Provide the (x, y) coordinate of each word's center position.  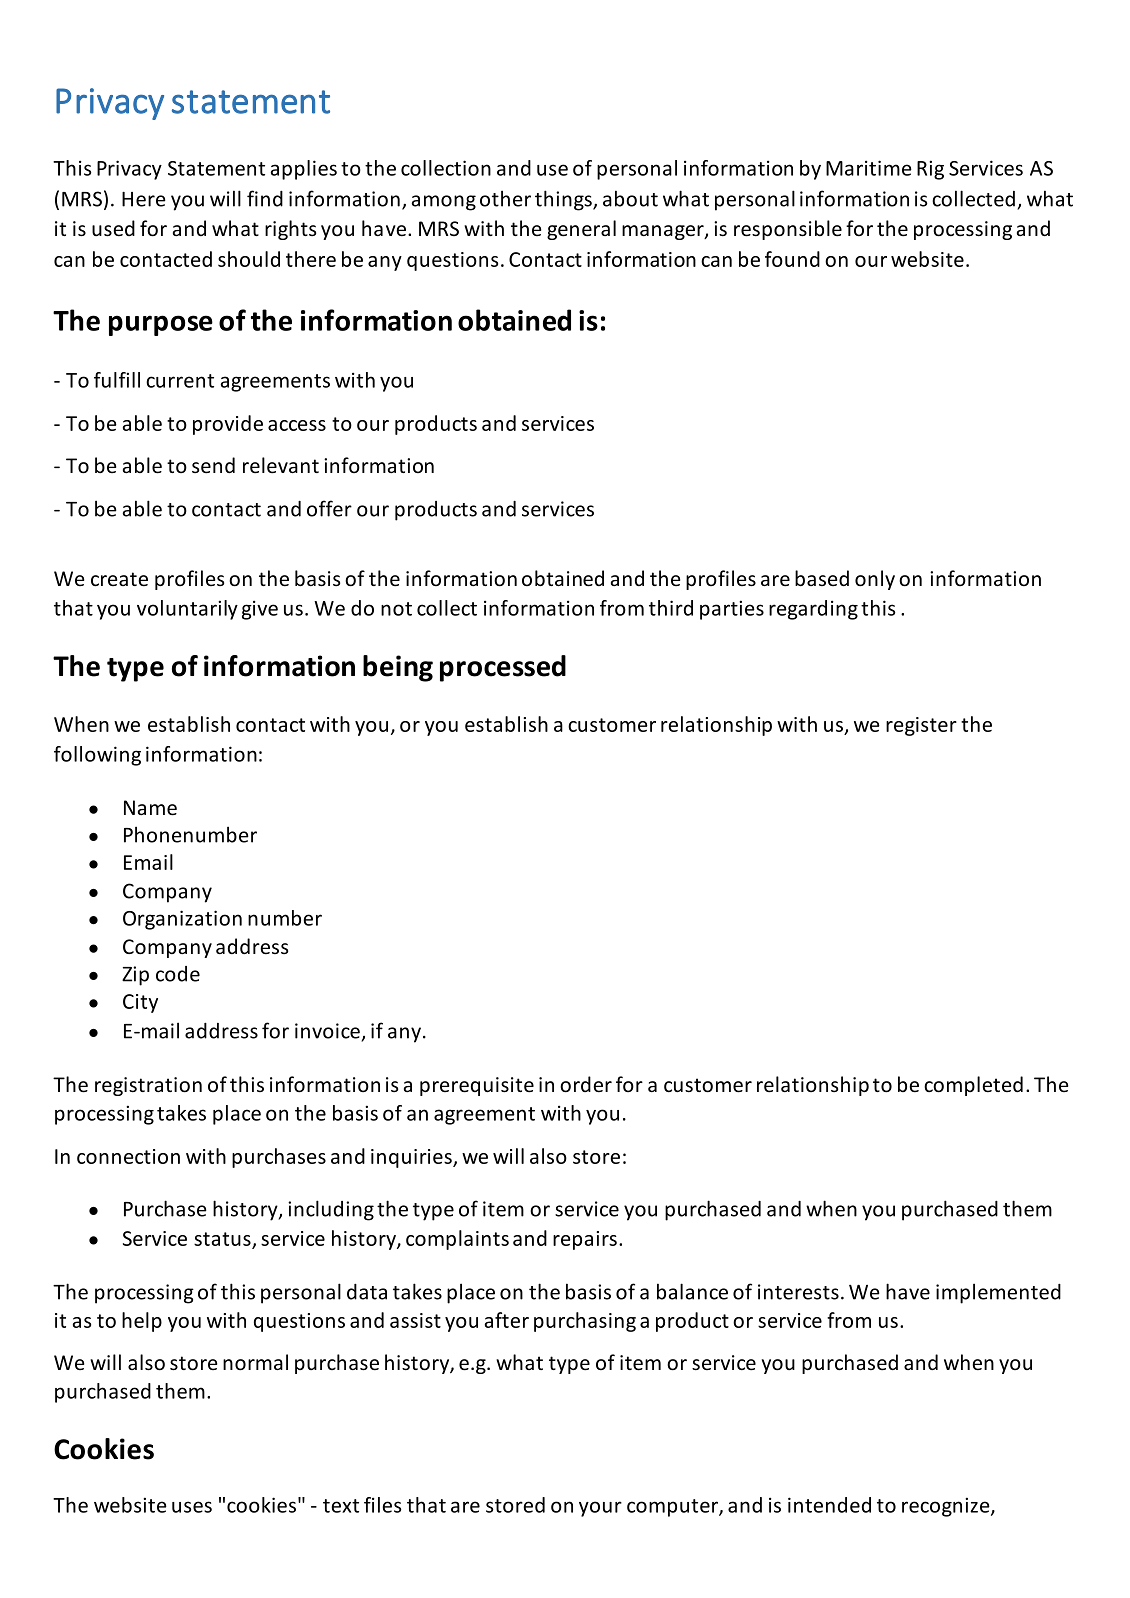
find (265, 198)
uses (192, 1507)
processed (503, 668)
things (564, 200)
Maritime (869, 168)
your (600, 1509)
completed (973, 1086)
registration (148, 1086)
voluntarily (187, 610)
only (875, 580)
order (586, 1084)
